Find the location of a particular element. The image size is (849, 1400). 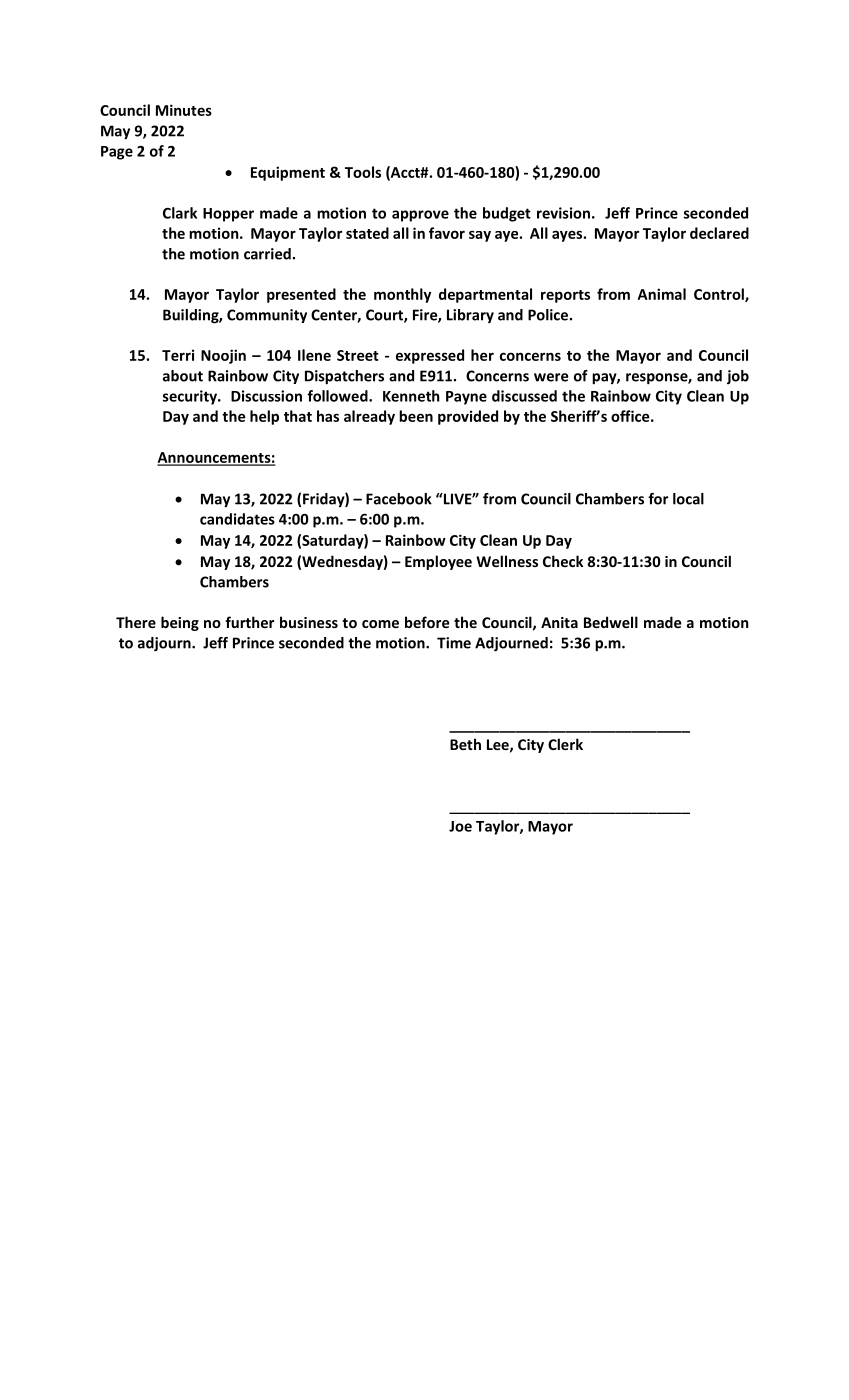

Joe is located at coordinates (460, 826).
